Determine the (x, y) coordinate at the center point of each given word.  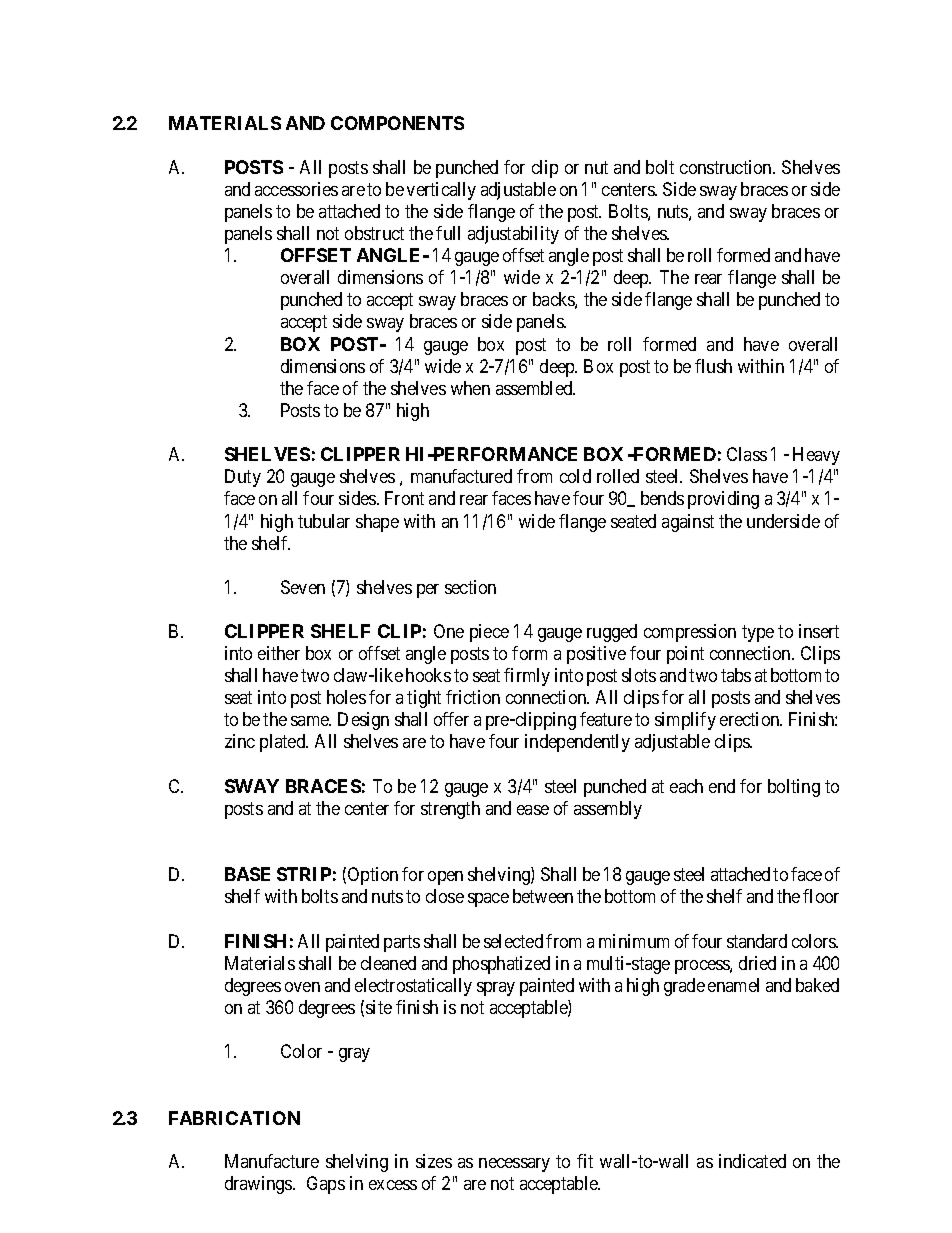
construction (727, 167)
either (279, 653)
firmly (527, 677)
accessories (296, 189)
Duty (243, 478)
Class (747, 454)
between (543, 896)
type (758, 633)
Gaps (326, 1185)
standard (757, 941)
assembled (535, 388)
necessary (514, 1165)
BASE (247, 874)
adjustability (513, 235)
